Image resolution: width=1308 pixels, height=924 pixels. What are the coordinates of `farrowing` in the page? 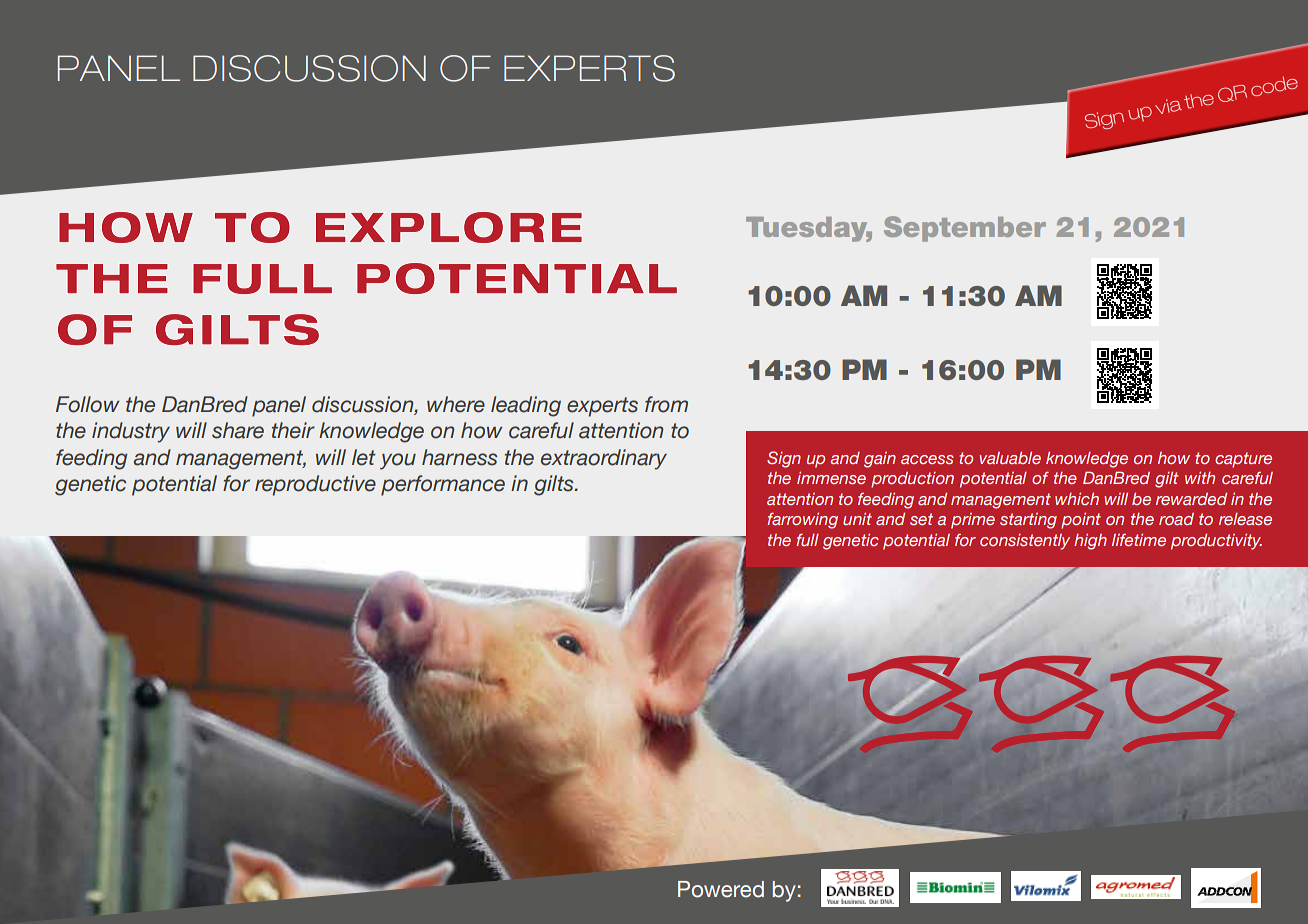 It's located at (802, 521).
